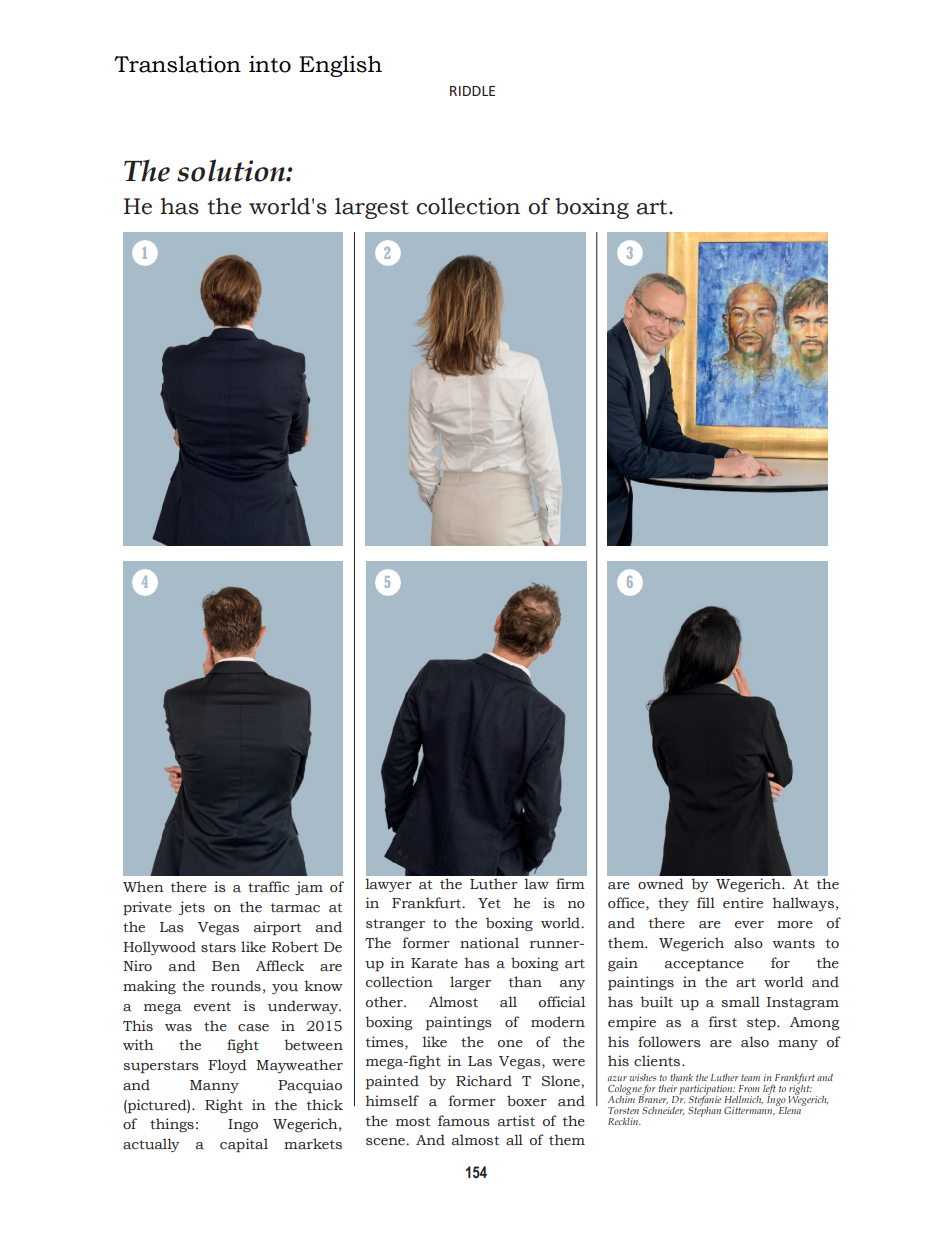  Describe the element at coordinates (268, 887) in the screenshot. I see `traffic` at that location.
